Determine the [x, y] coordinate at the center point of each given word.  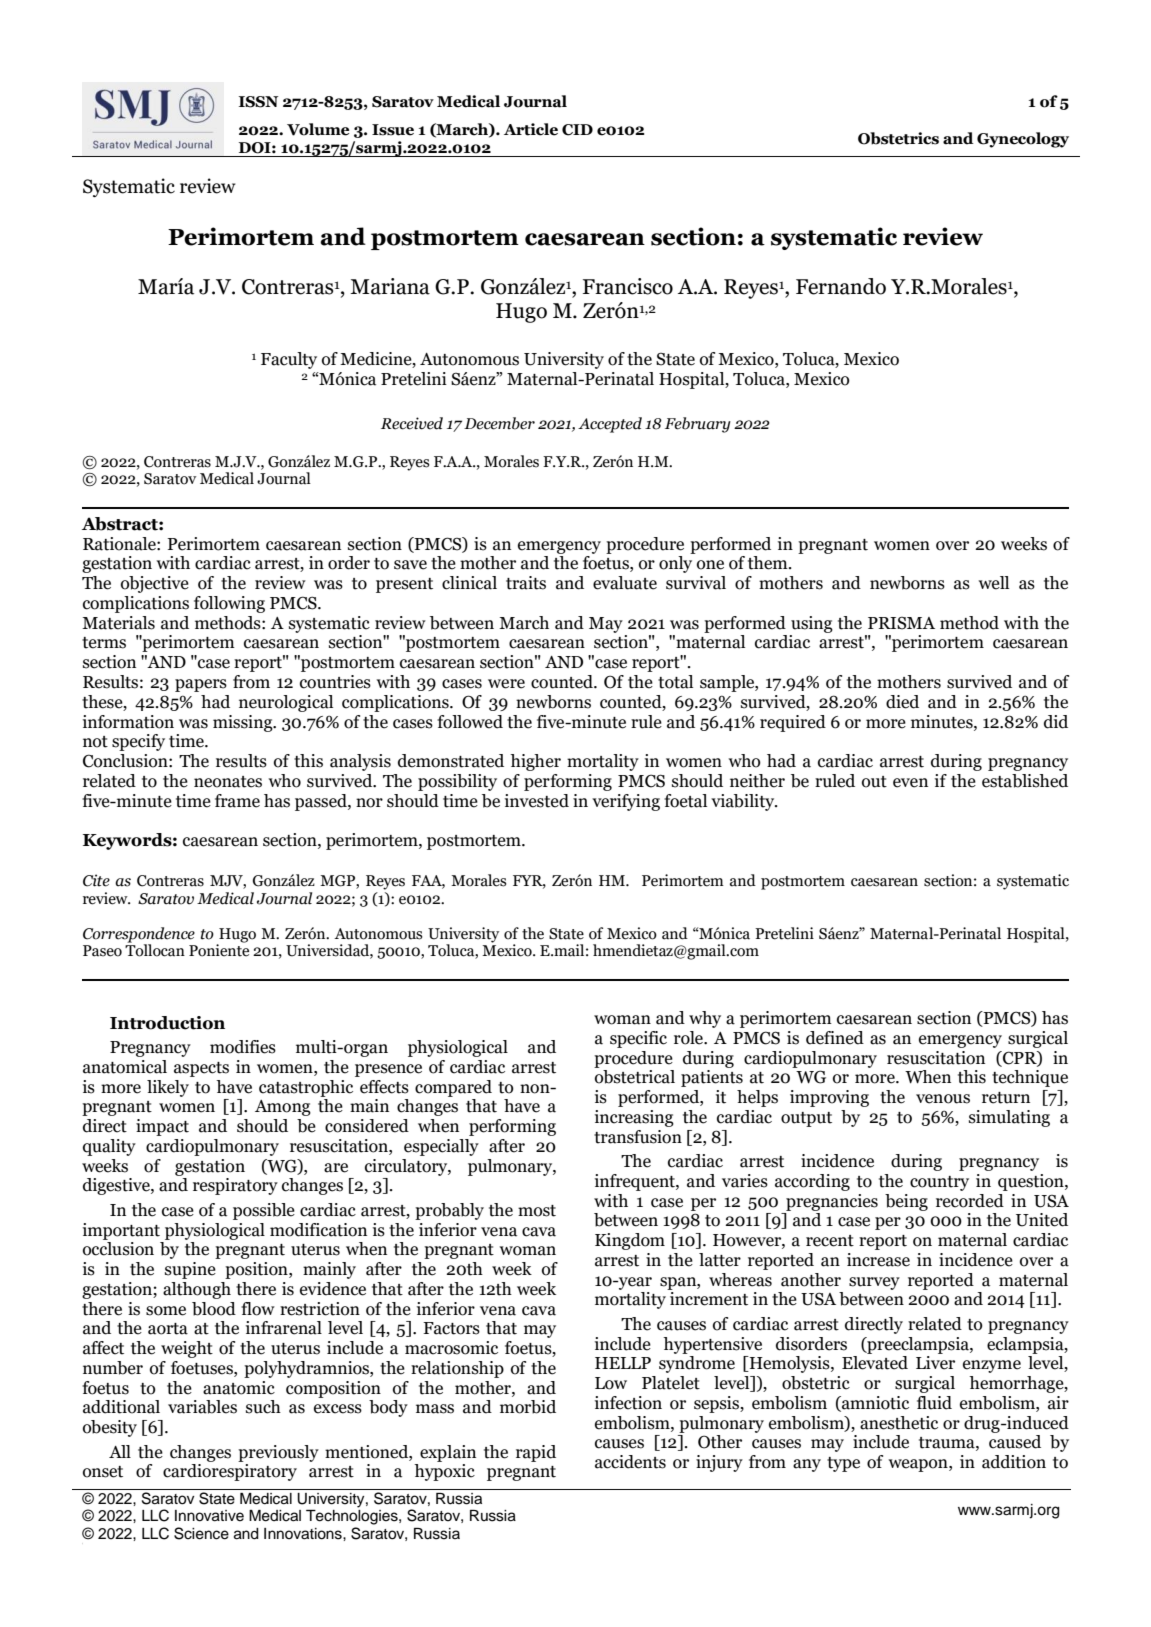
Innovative [209, 1516]
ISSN [259, 102]
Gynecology [1023, 140]
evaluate [625, 583]
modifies [243, 1047]
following [229, 604]
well [994, 583]
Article [531, 129]
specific [638, 1039]
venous [943, 1099]
